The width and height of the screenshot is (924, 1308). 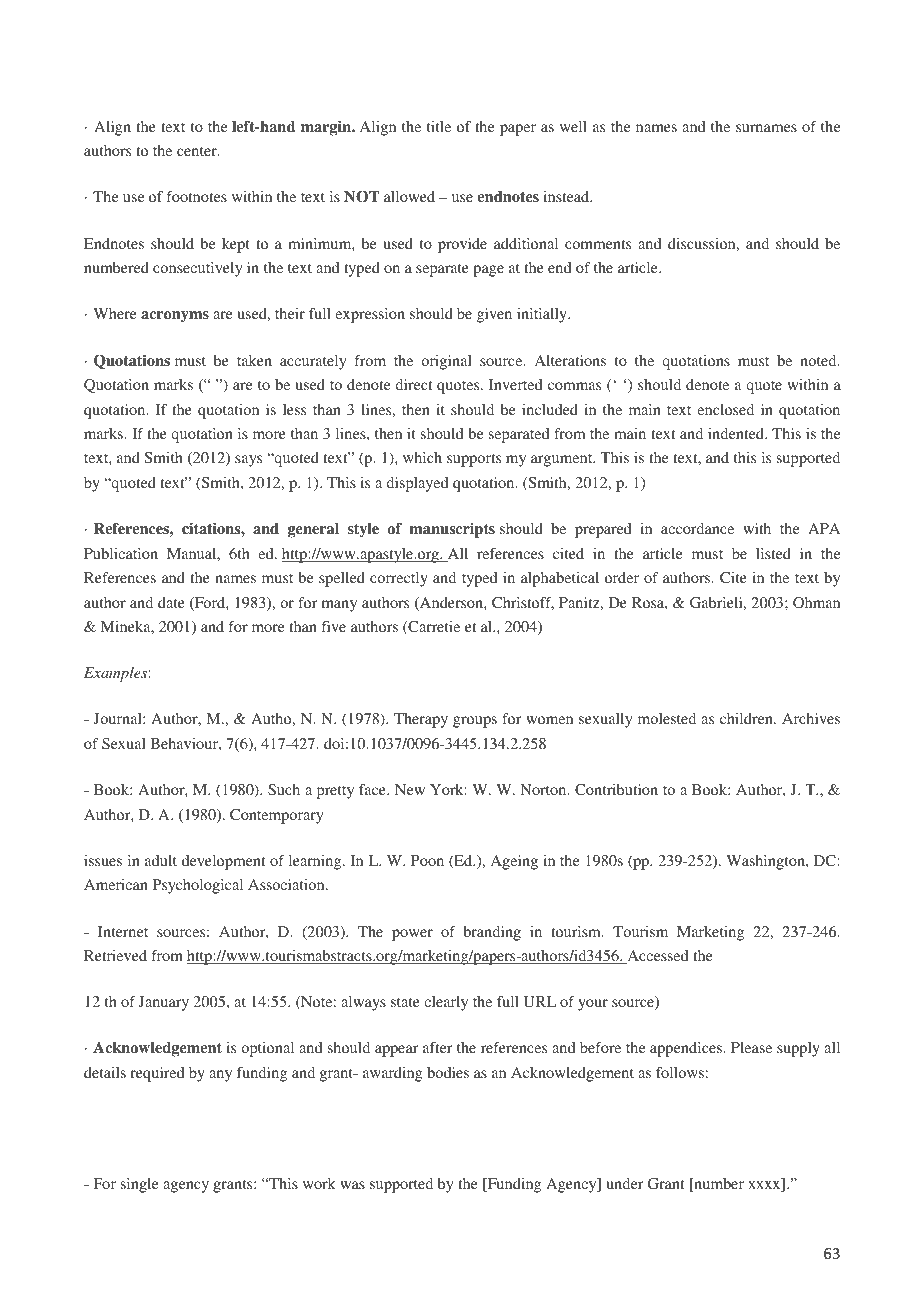 I want to click on well, so click(x=573, y=126).
